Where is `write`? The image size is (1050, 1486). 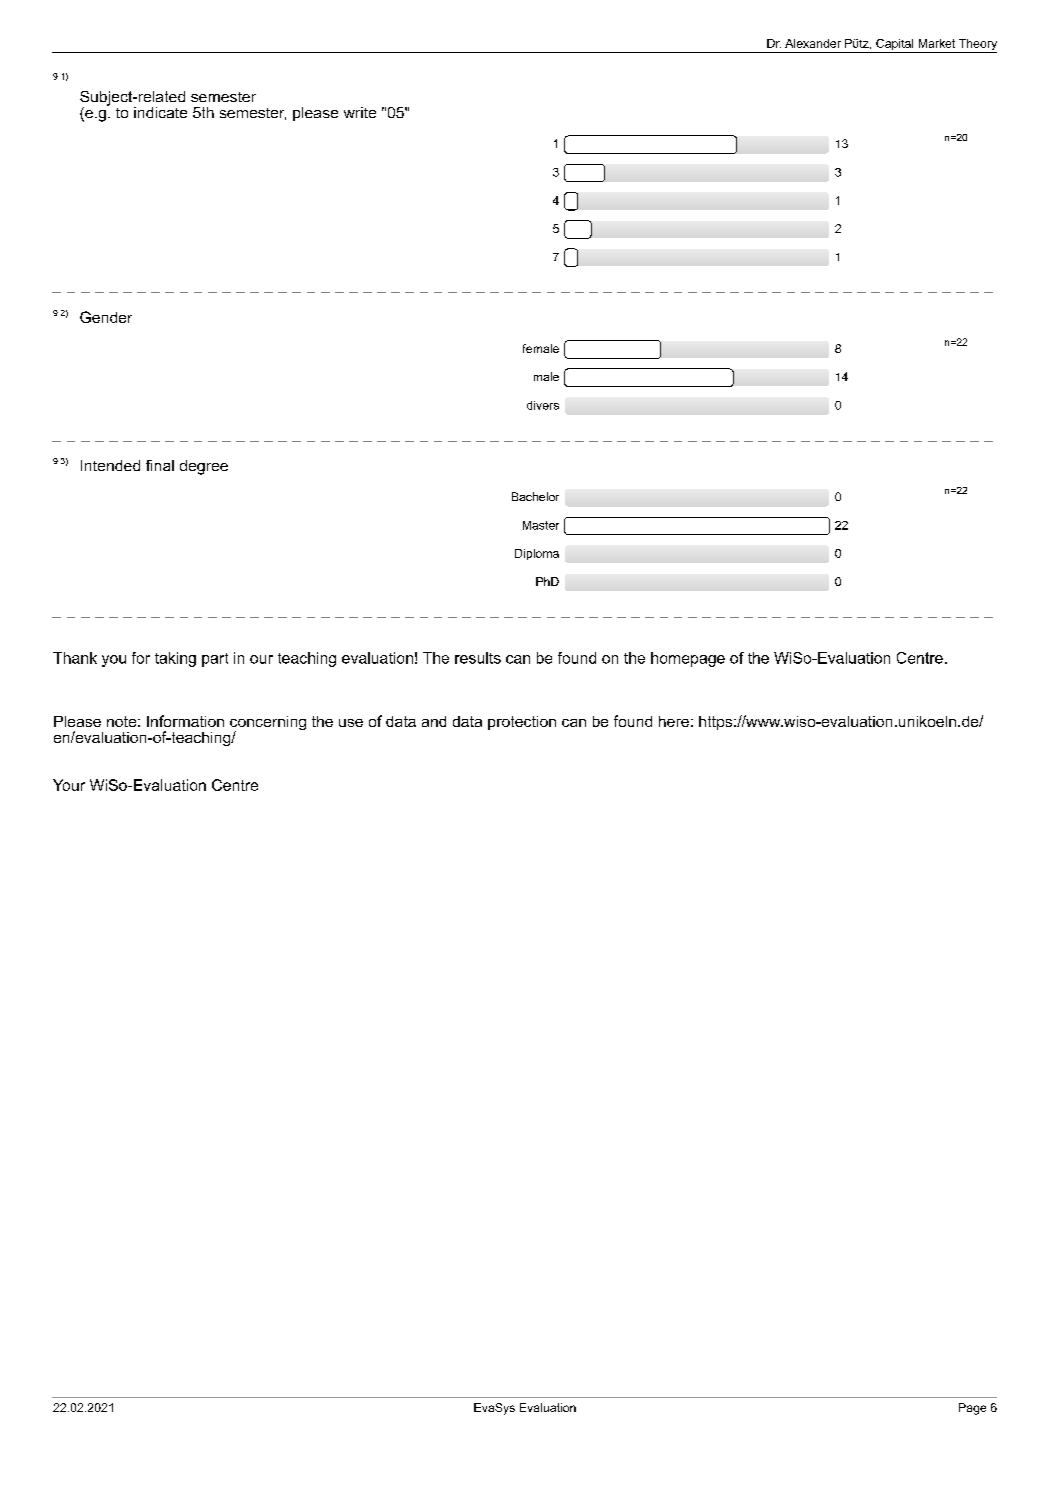
write is located at coordinates (360, 112).
